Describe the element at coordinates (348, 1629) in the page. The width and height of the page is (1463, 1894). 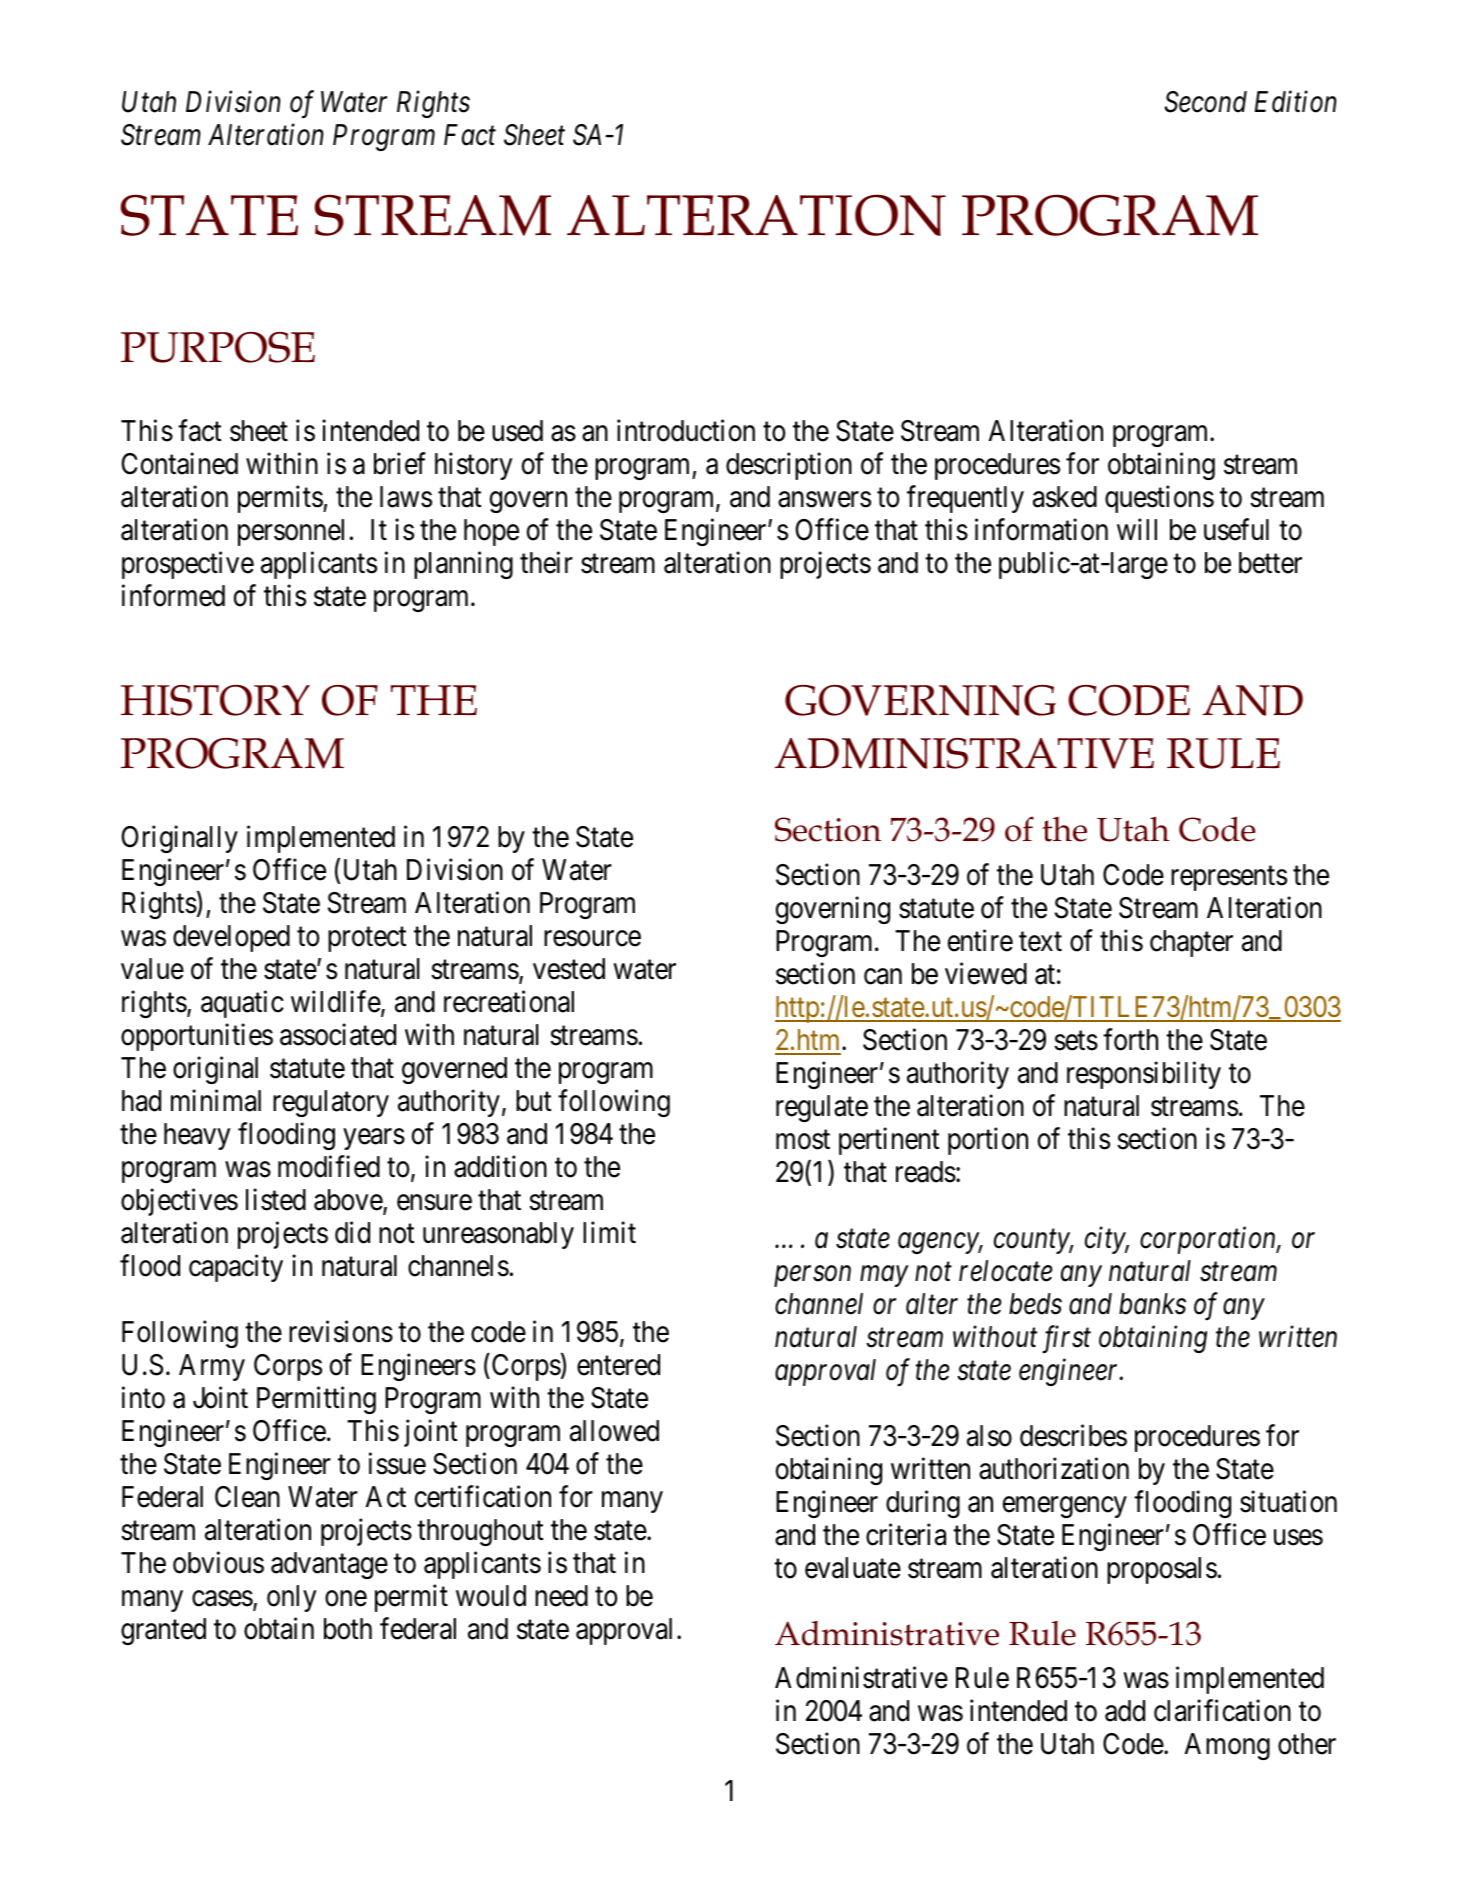
I see `both` at that location.
